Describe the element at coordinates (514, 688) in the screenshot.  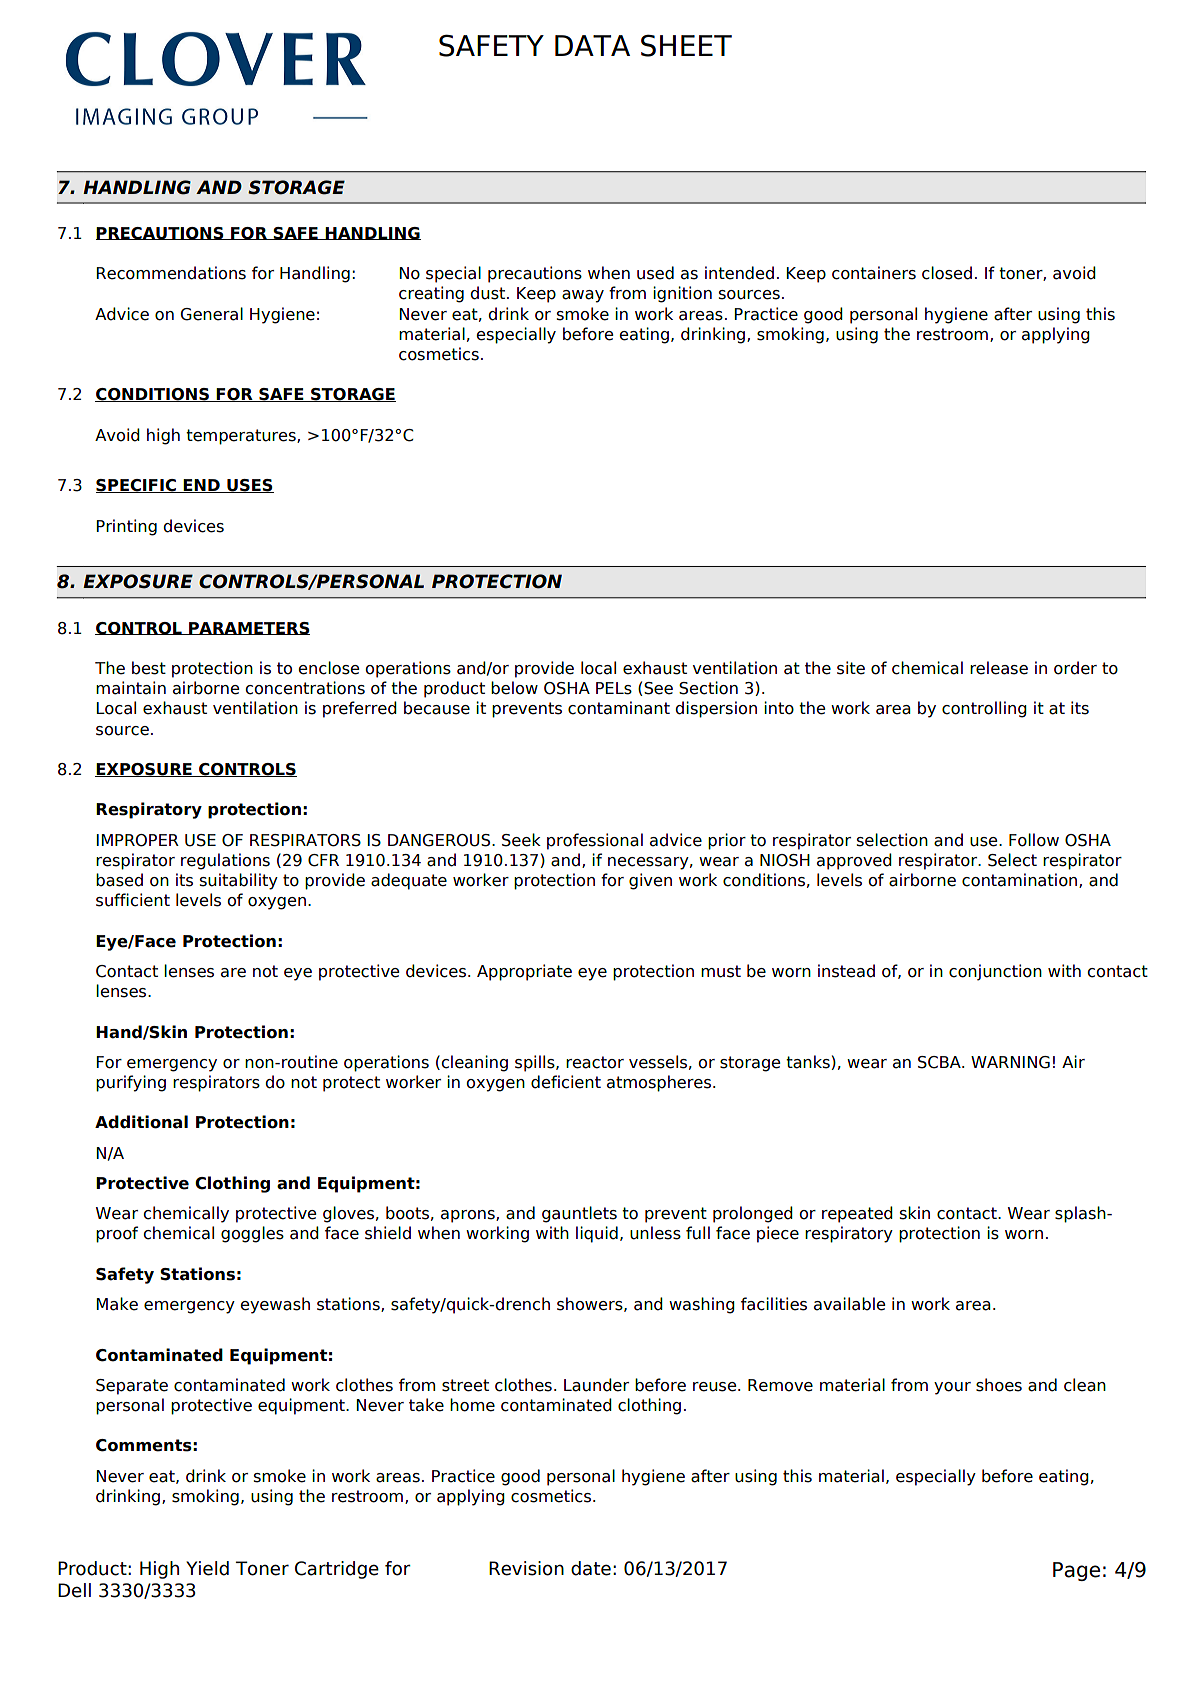
I see `below` at that location.
